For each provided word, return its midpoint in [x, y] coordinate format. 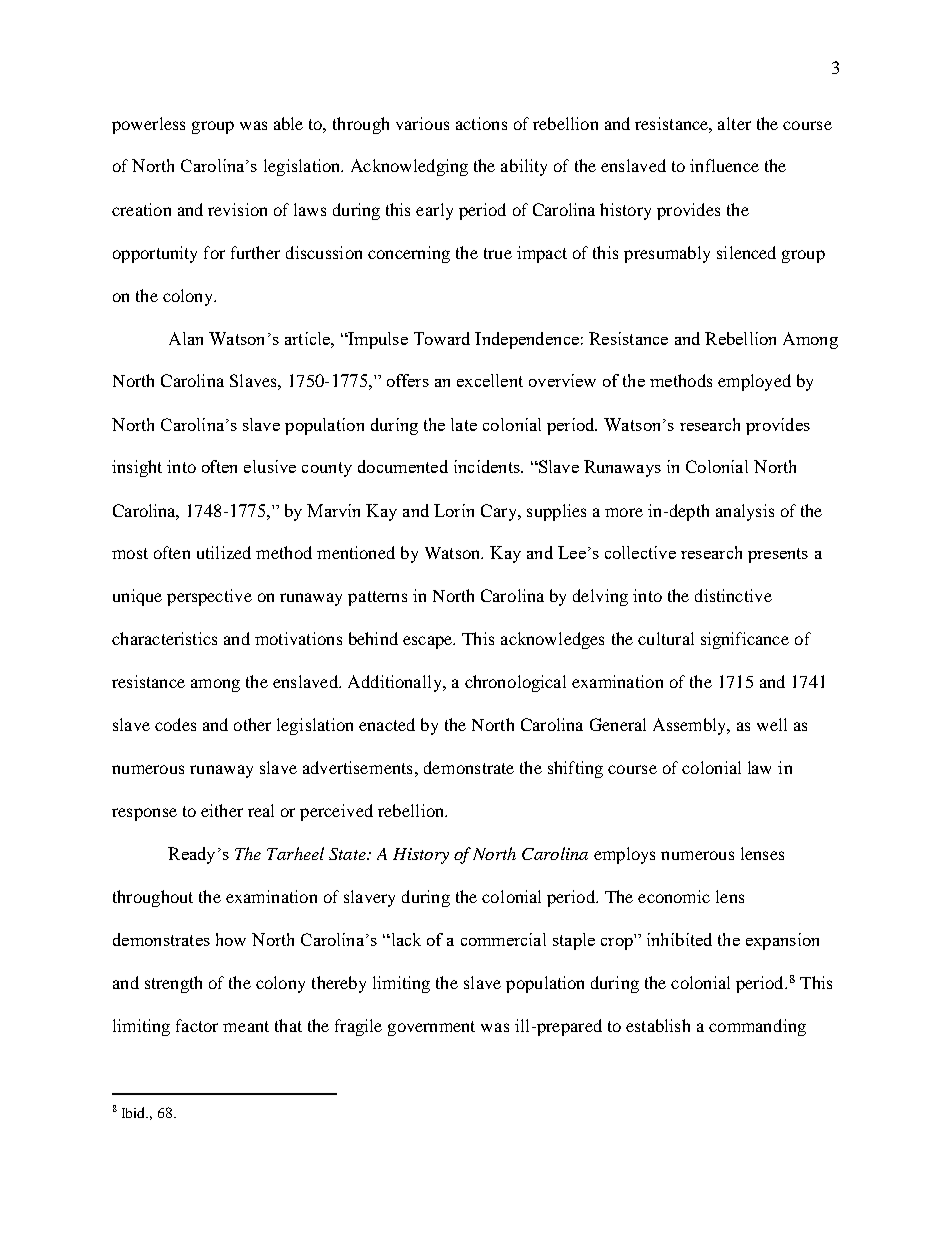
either [222, 810]
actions [481, 123]
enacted [387, 724]
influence [724, 165]
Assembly [691, 726]
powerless [148, 125]
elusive [270, 466]
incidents [488, 466]
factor [197, 1025]
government [431, 1028]
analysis [745, 512]
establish [658, 1025]
